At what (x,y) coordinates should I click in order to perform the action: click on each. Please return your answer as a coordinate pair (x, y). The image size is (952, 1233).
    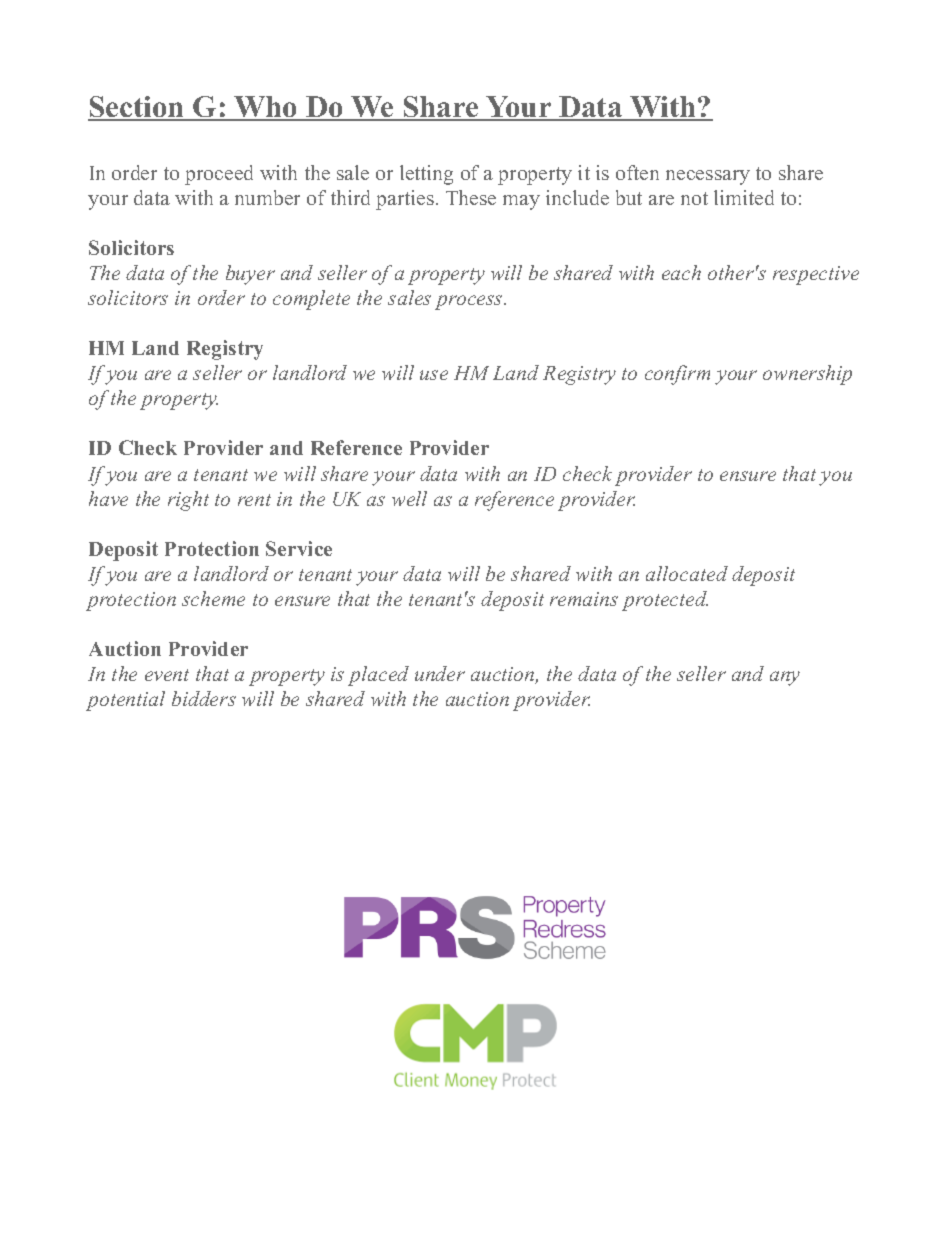
    Looking at the image, I should click on (681, 272).
